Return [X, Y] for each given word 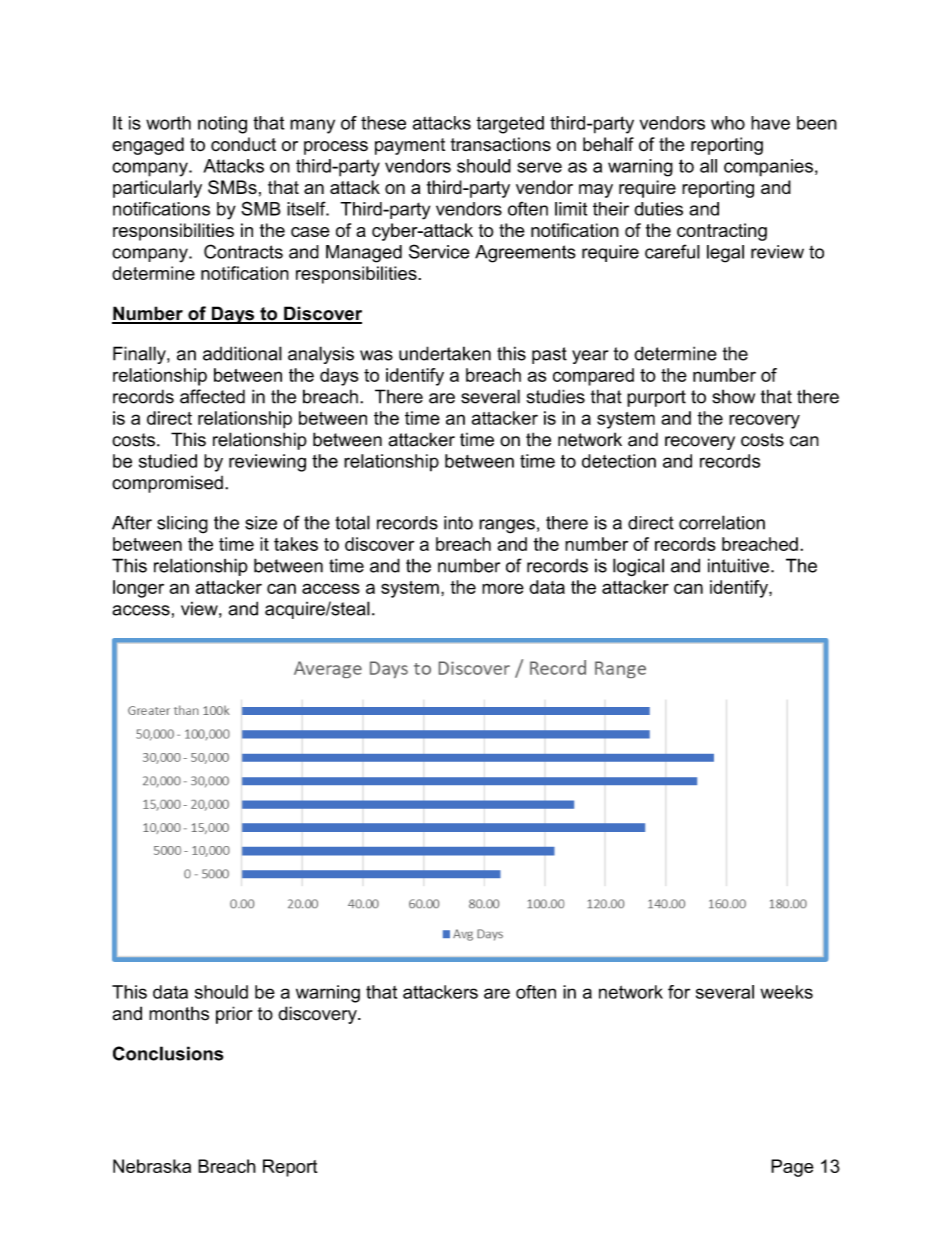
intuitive [738, 565]
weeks [786, 992]
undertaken [445, 353]
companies [768, 168]
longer [138, 589]
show [733, 396]
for [679, 992]
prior [234, 1015]
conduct [243, 144]
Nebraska [152, 1166]
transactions [501, 144]
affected [212, 396]
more [503, 588]
